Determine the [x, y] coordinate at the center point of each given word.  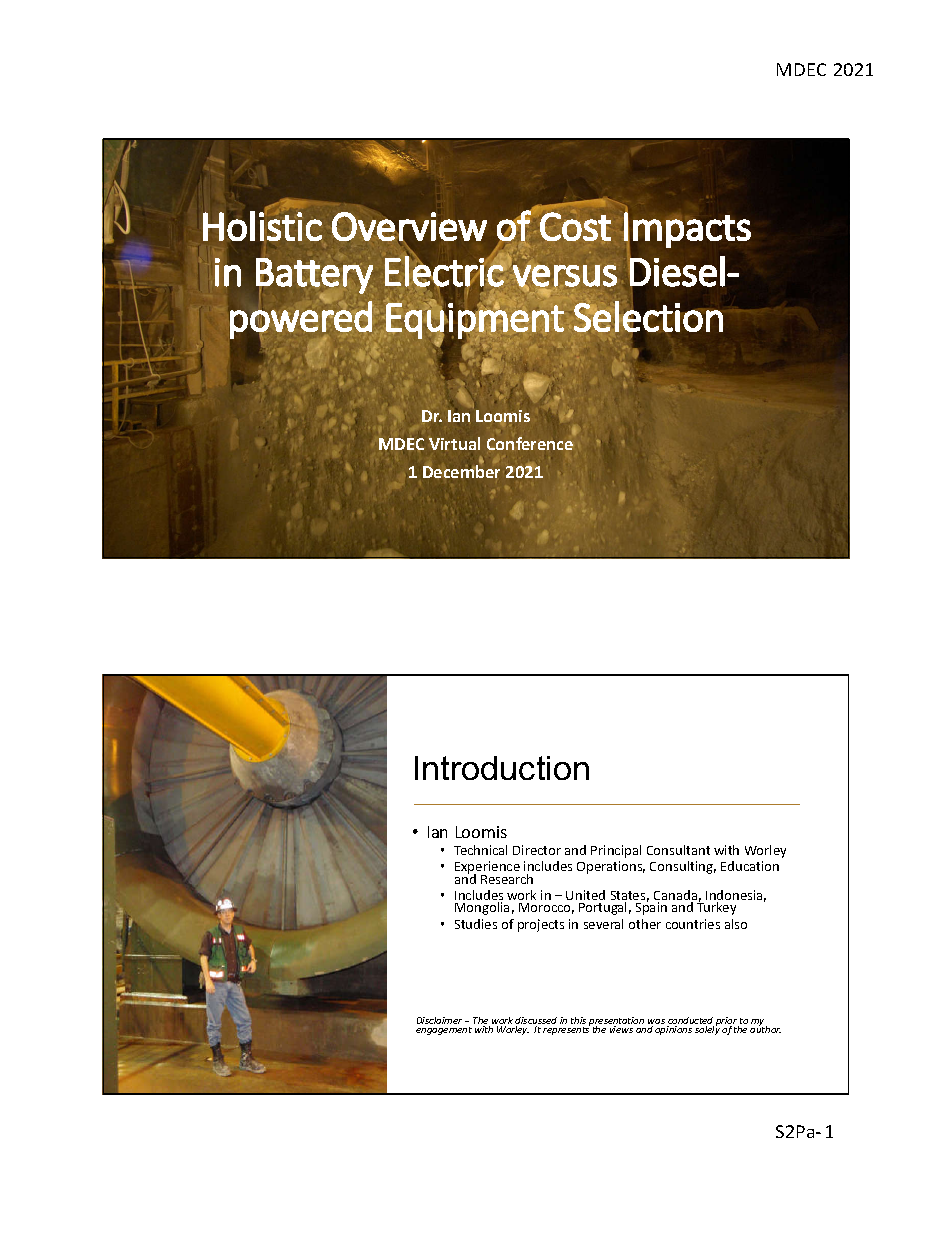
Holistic [262, 225]
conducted [690, 1022]
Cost [575, 226]
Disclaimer [439, 1020]
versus [565, 276]
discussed [536, 1022]
